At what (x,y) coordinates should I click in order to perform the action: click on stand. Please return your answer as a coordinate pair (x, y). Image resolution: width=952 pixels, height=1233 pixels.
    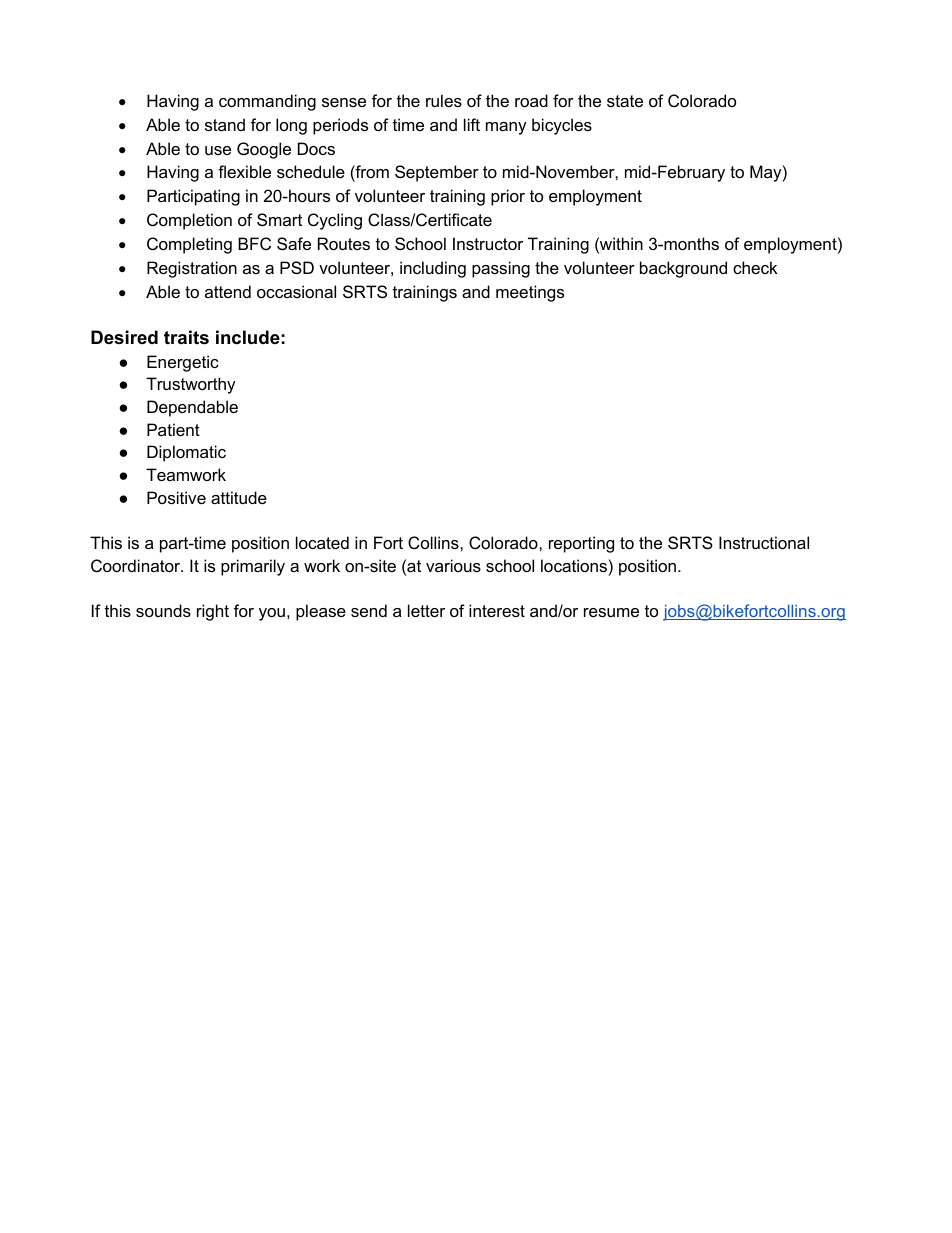
    Looking at the image, I should click on (225, 124).
